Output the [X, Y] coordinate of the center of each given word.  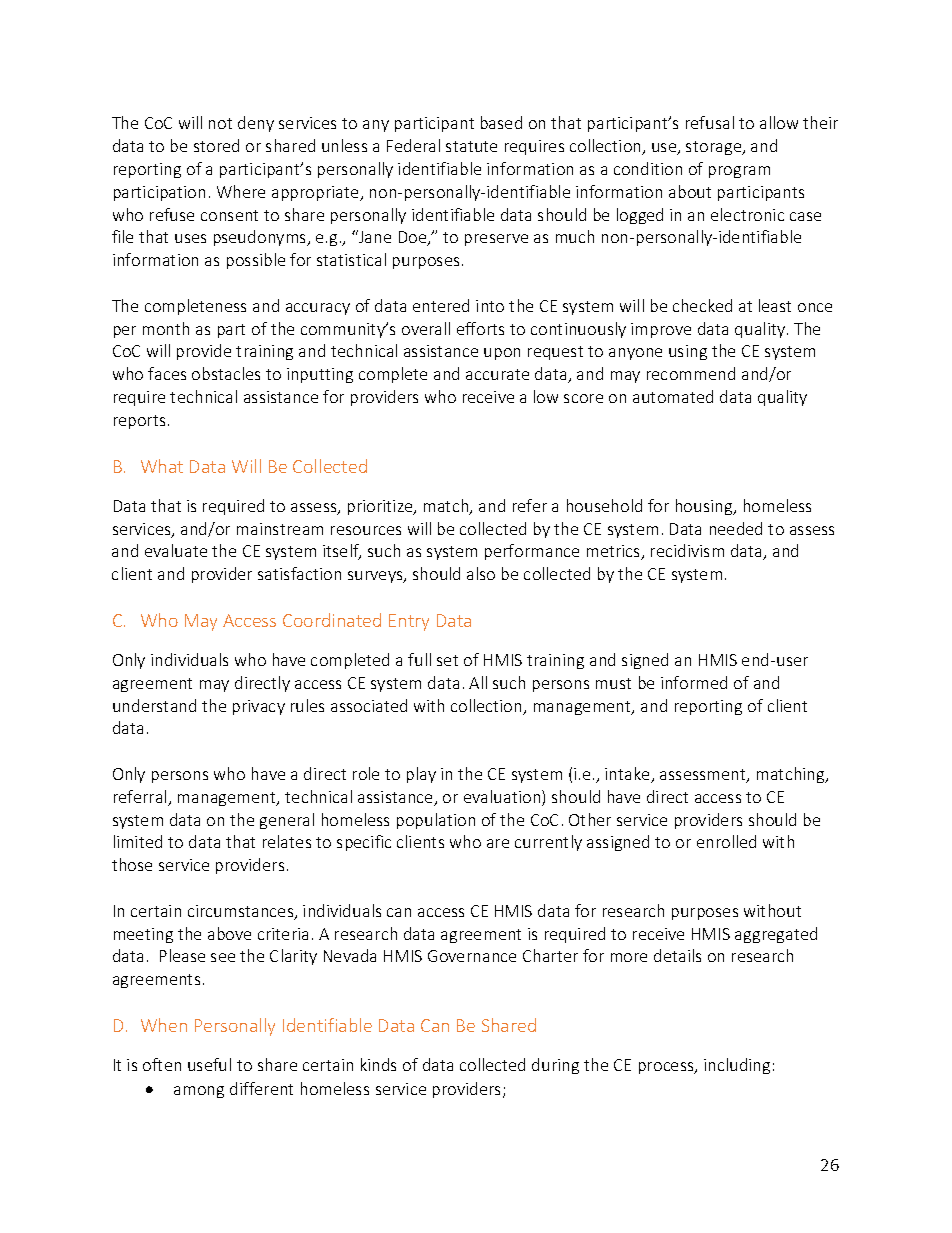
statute [471, 146]
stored [216, 145]
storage [715, 148]
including [737, 1066]
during [555, 1066]
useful [209, 1064]
